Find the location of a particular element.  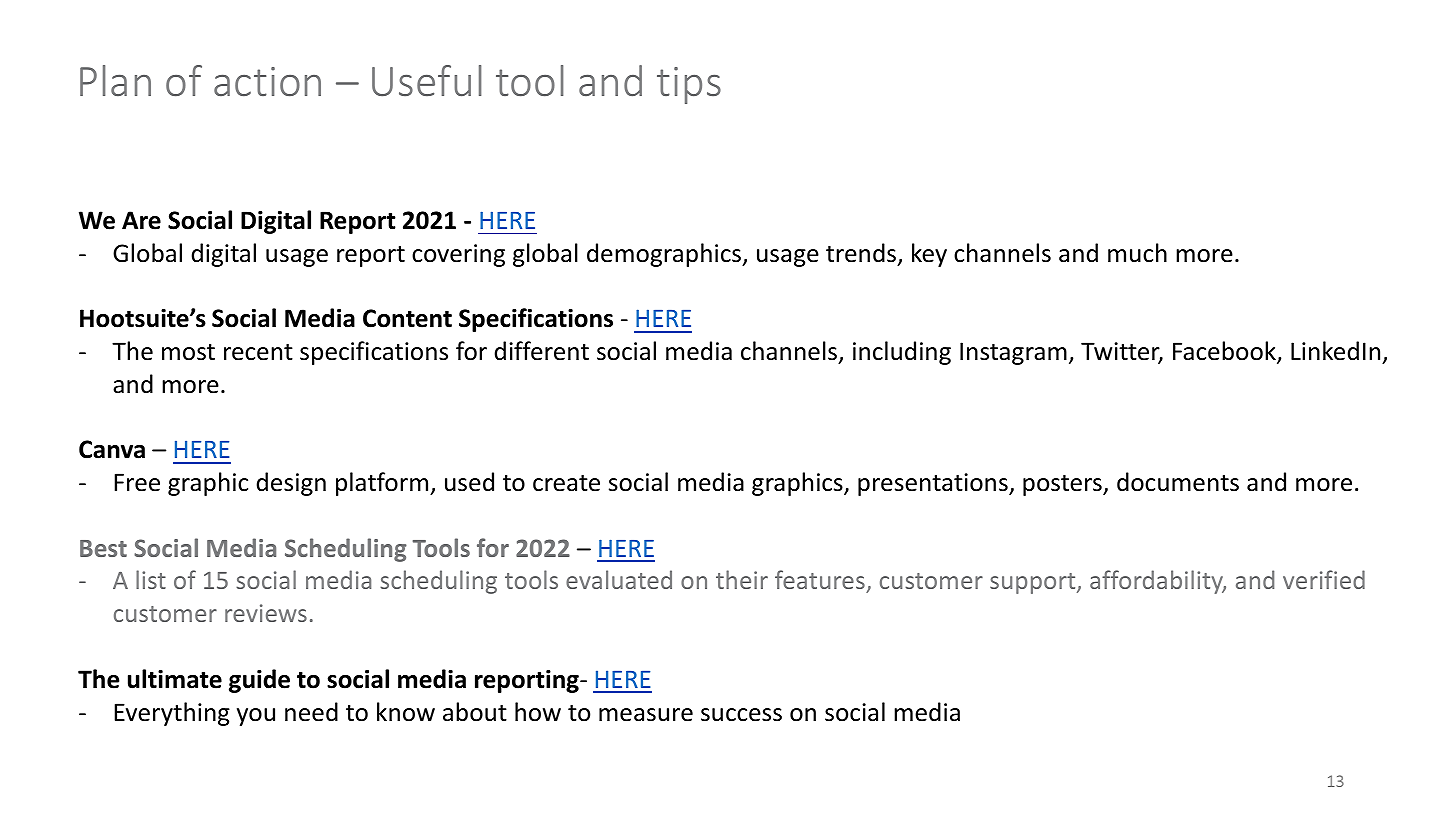

affordability is located at coordinates (1158, 582).
